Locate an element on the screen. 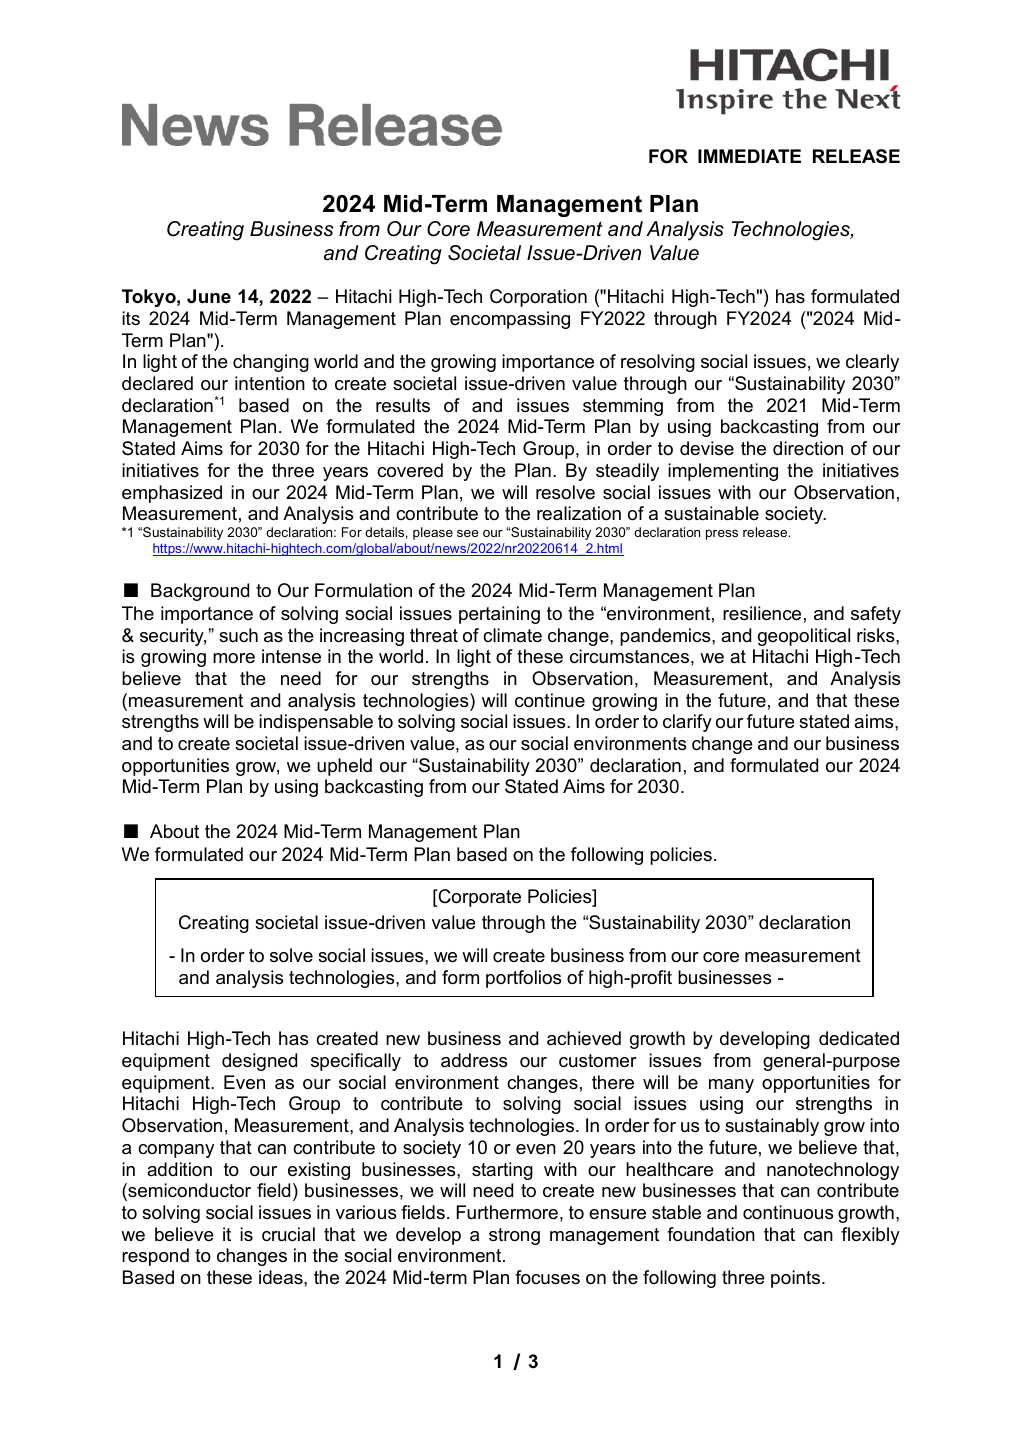 The image size is (1022, 1445). strong is located at coordinates (514, 1236).
